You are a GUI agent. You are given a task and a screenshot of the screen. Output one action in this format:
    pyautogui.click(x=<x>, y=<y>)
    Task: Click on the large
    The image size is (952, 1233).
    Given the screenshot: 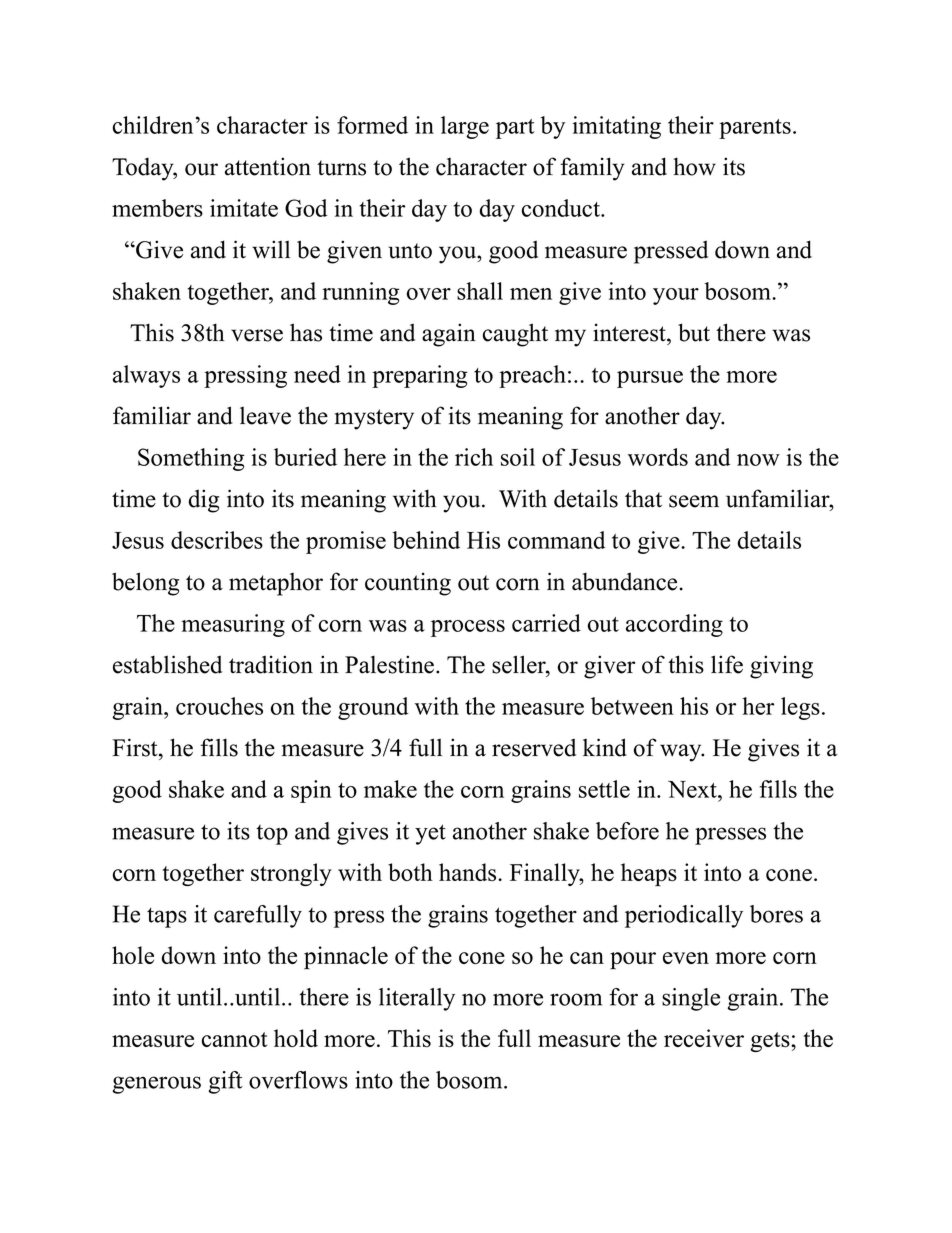 What is the action you would take?
    pyautogui.click(x=465, y=127)
